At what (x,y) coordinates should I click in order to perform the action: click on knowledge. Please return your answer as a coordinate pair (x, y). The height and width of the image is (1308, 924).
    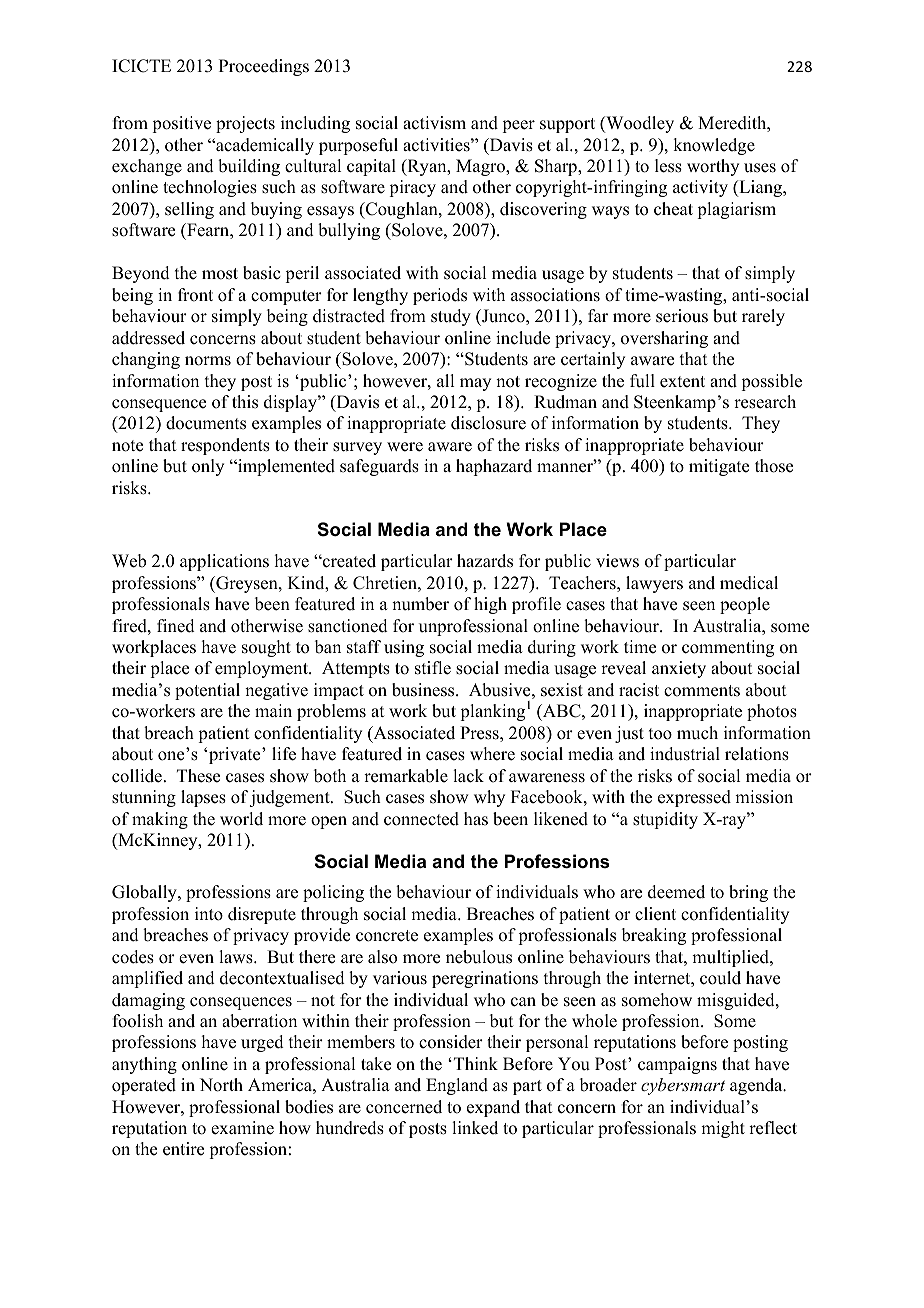
    Looking at the image, I should click on (714, 146).
